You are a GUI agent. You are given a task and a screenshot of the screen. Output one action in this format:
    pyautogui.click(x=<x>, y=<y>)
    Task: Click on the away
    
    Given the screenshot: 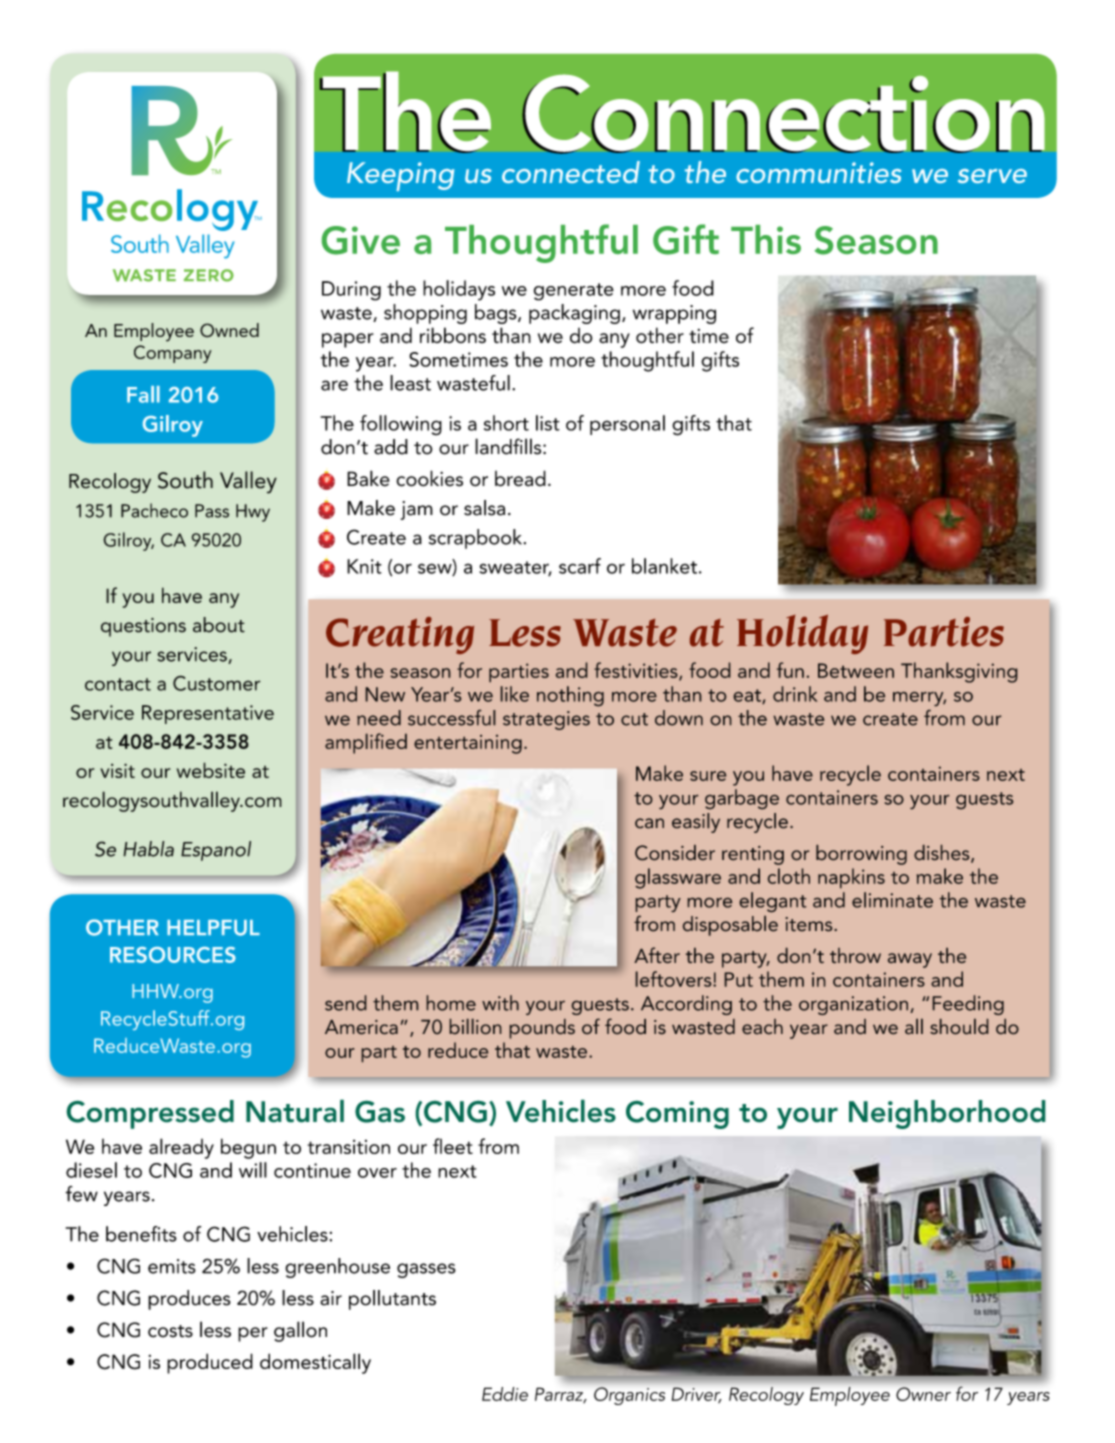 What is the action you would take?
    pyautogui.click(x=910, y=960)
